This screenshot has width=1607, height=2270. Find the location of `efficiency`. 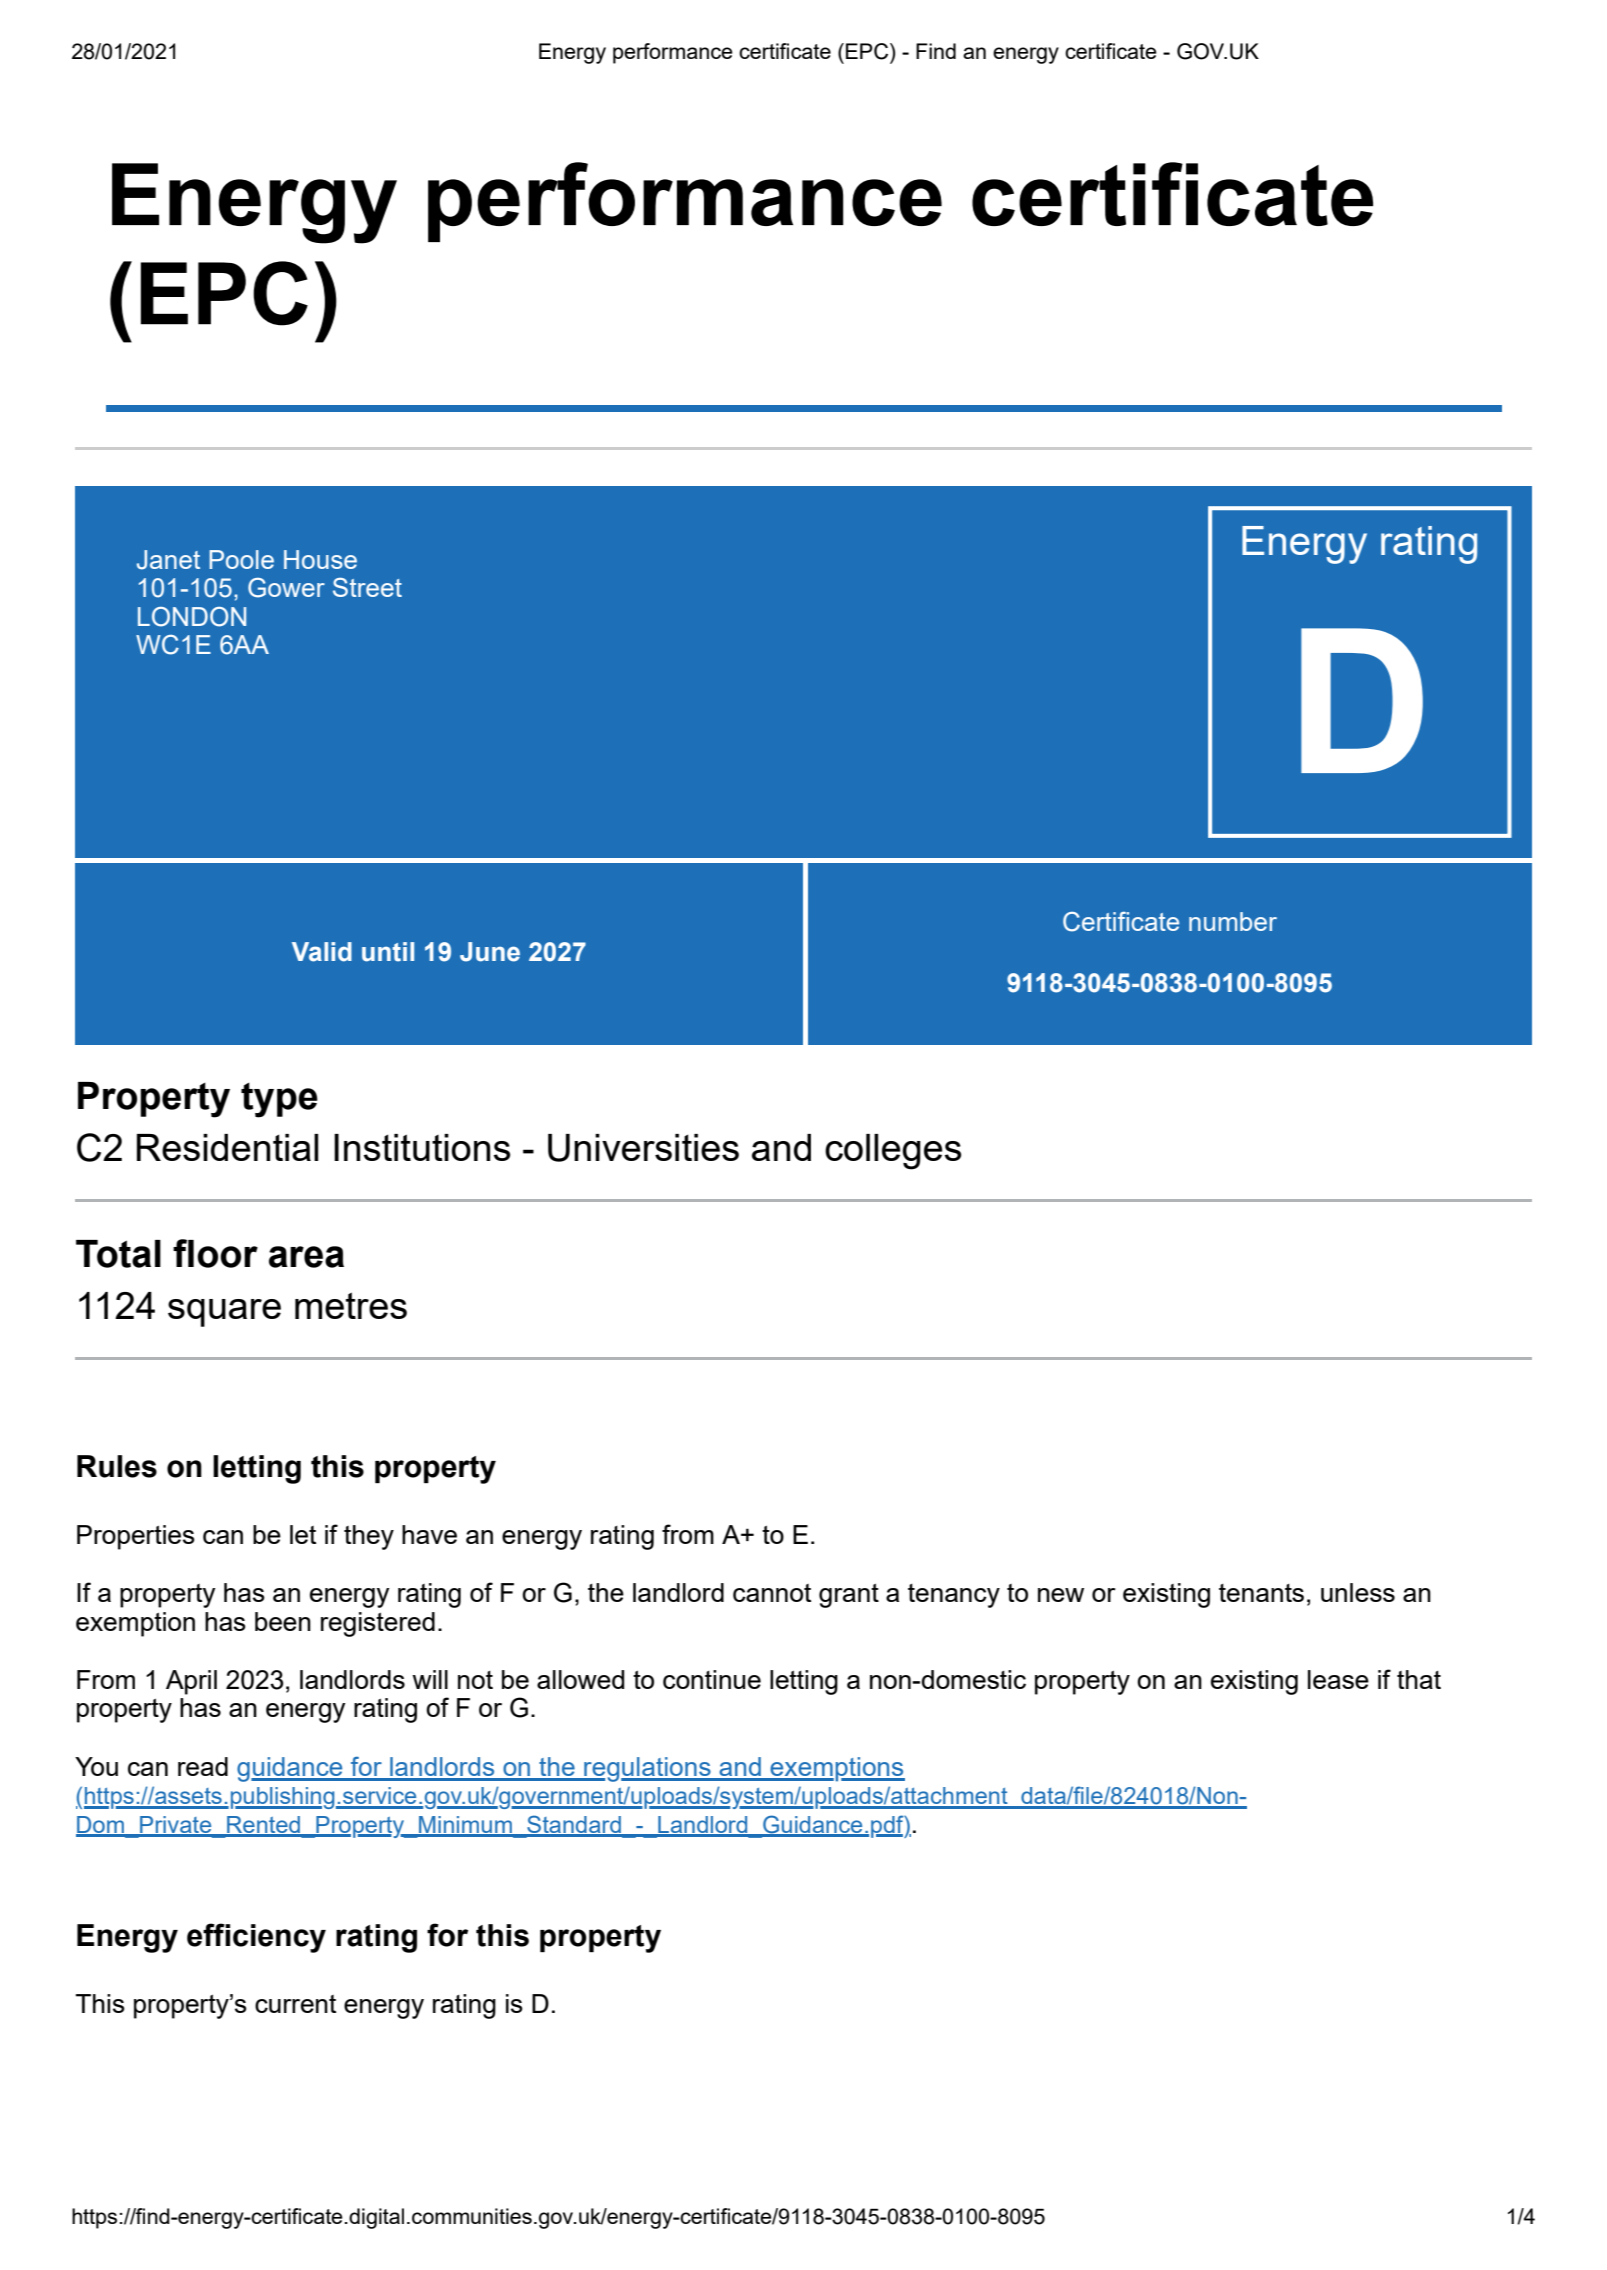

efficiency is located at coordinates (256, 1938).
